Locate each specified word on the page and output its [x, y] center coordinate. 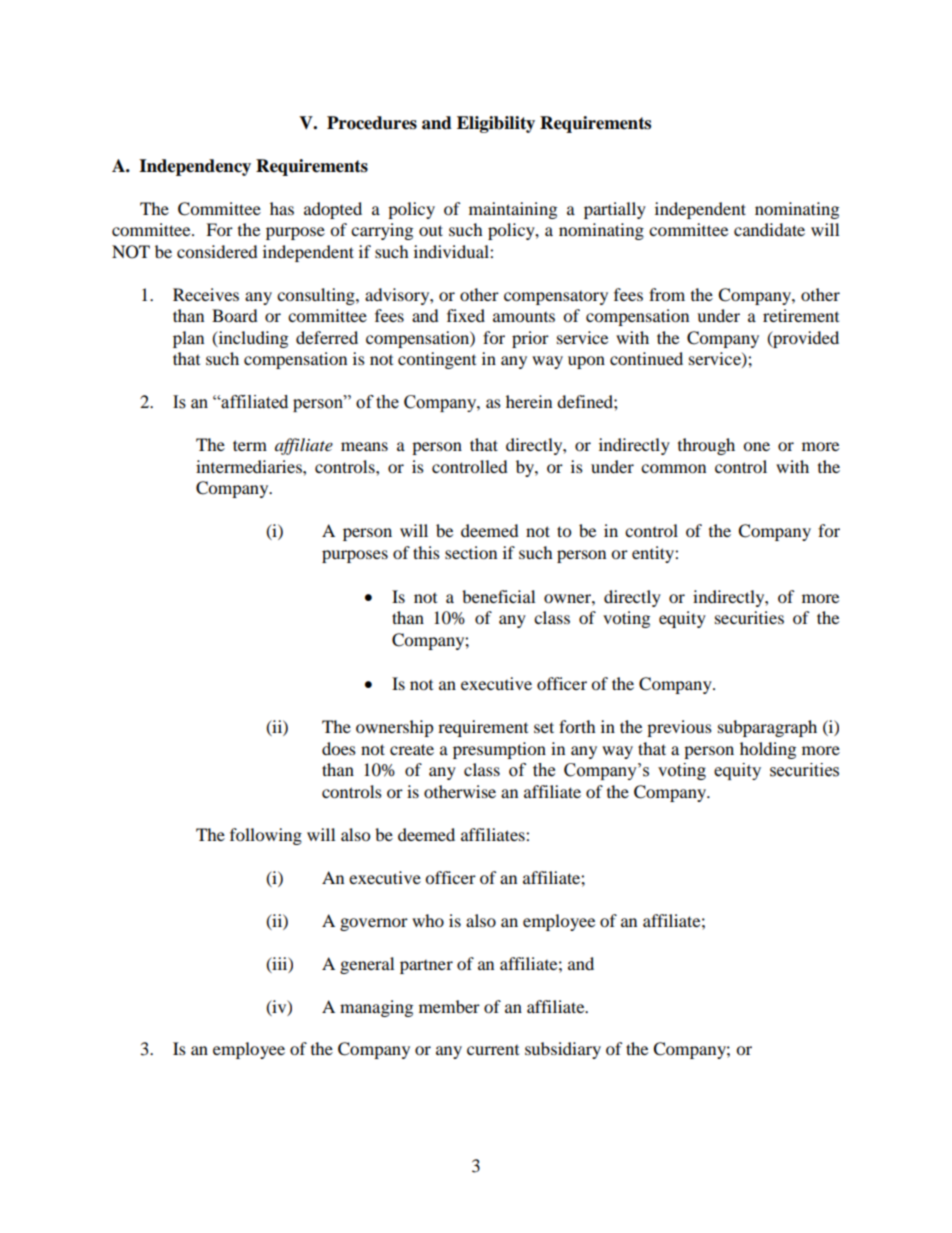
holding [768, 750]
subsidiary [563, 1050]
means [364, 446]
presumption [499, 750]
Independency [195, 167]
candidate [769, 229]
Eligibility [496, 124]
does [339, 748]
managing [376, 1008]
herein [529, 401]
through [706, 446]
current [493, 1050]
